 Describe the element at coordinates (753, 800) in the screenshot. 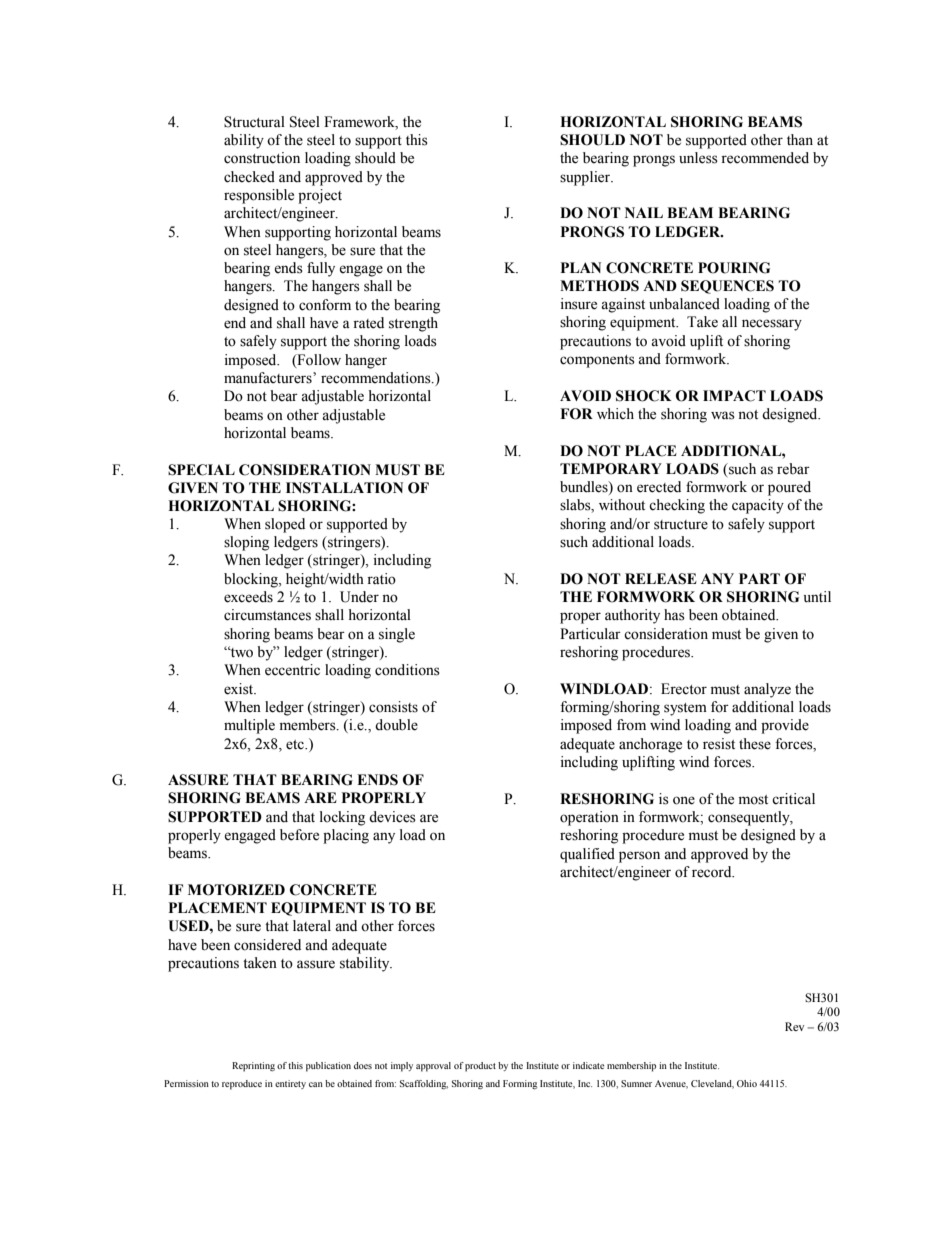

I see `most` at that location.
